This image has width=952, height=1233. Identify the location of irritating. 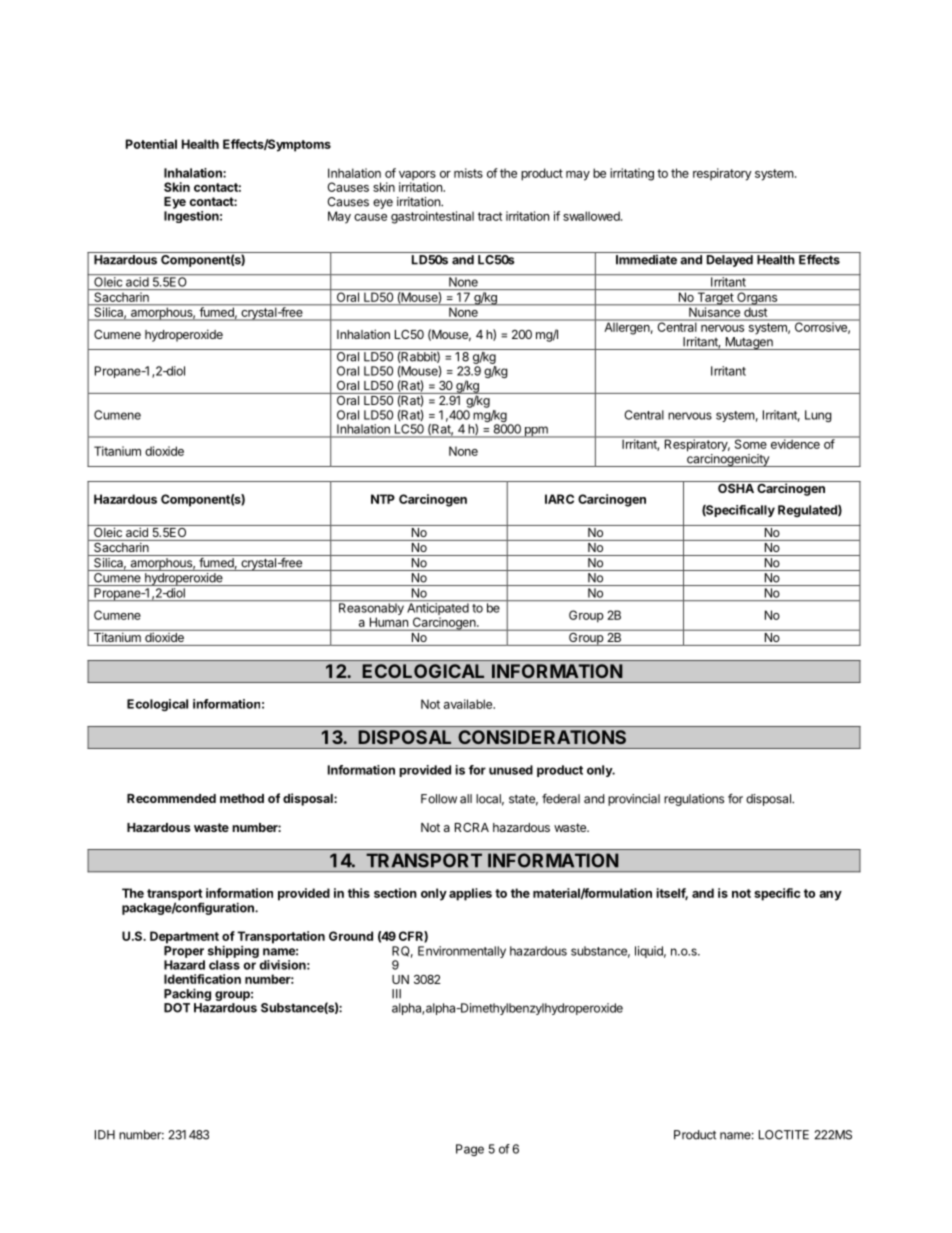
(632, 174).
